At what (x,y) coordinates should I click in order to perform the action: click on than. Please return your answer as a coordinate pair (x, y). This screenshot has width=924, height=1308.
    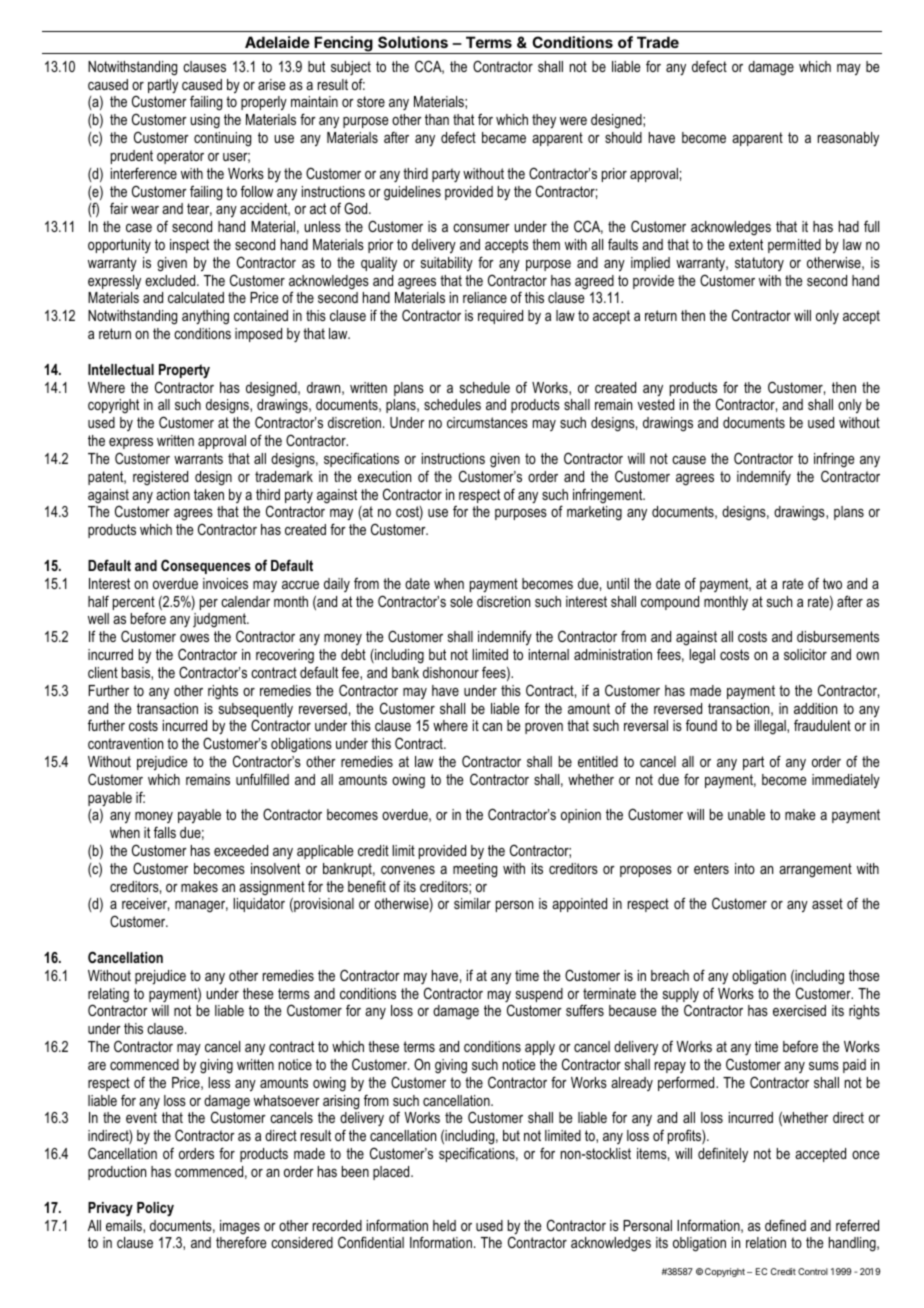
    Looking at the image, I should click on (437, 119).
